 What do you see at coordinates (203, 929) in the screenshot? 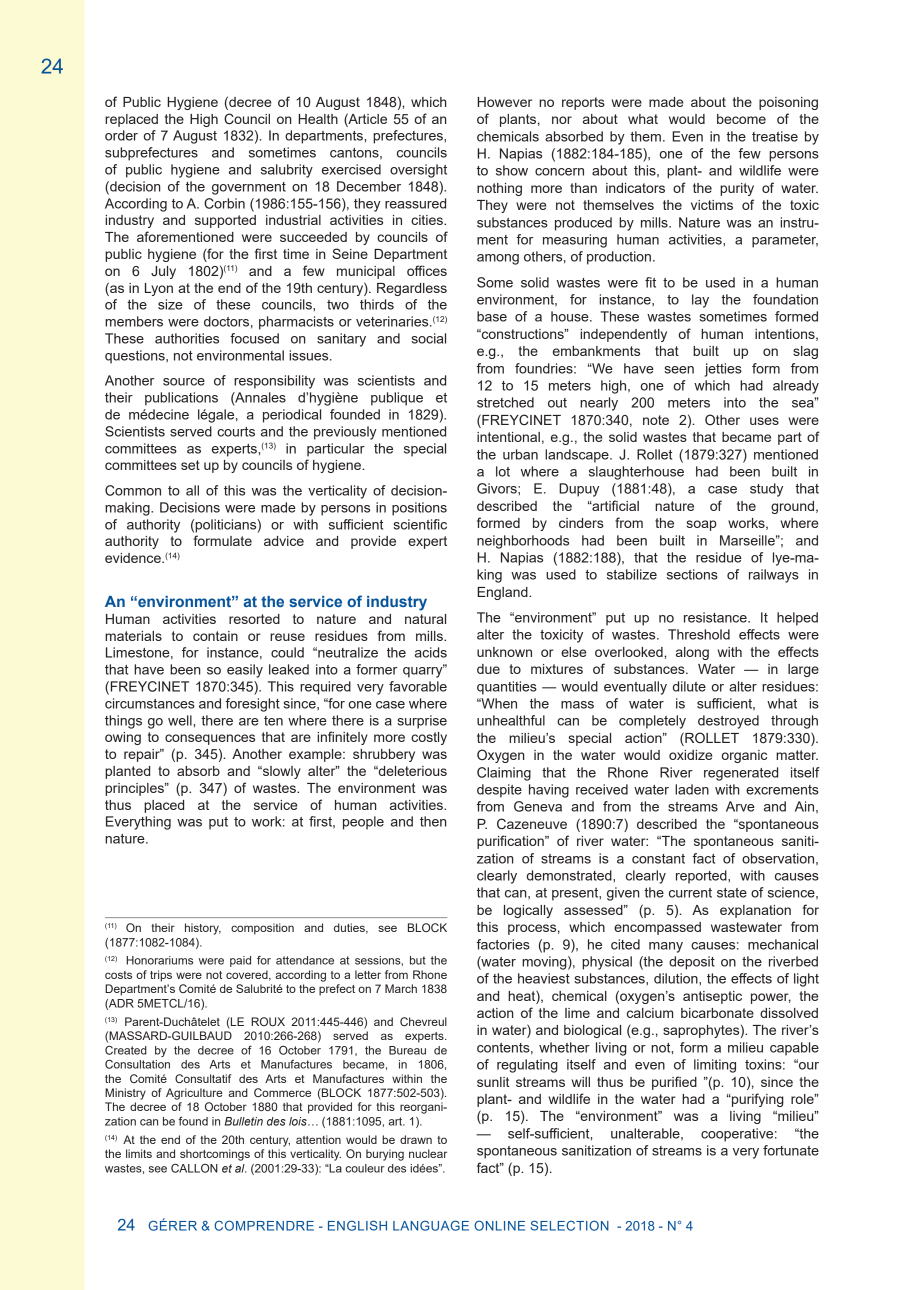
I see `history` at bounding box center [203, 929].
